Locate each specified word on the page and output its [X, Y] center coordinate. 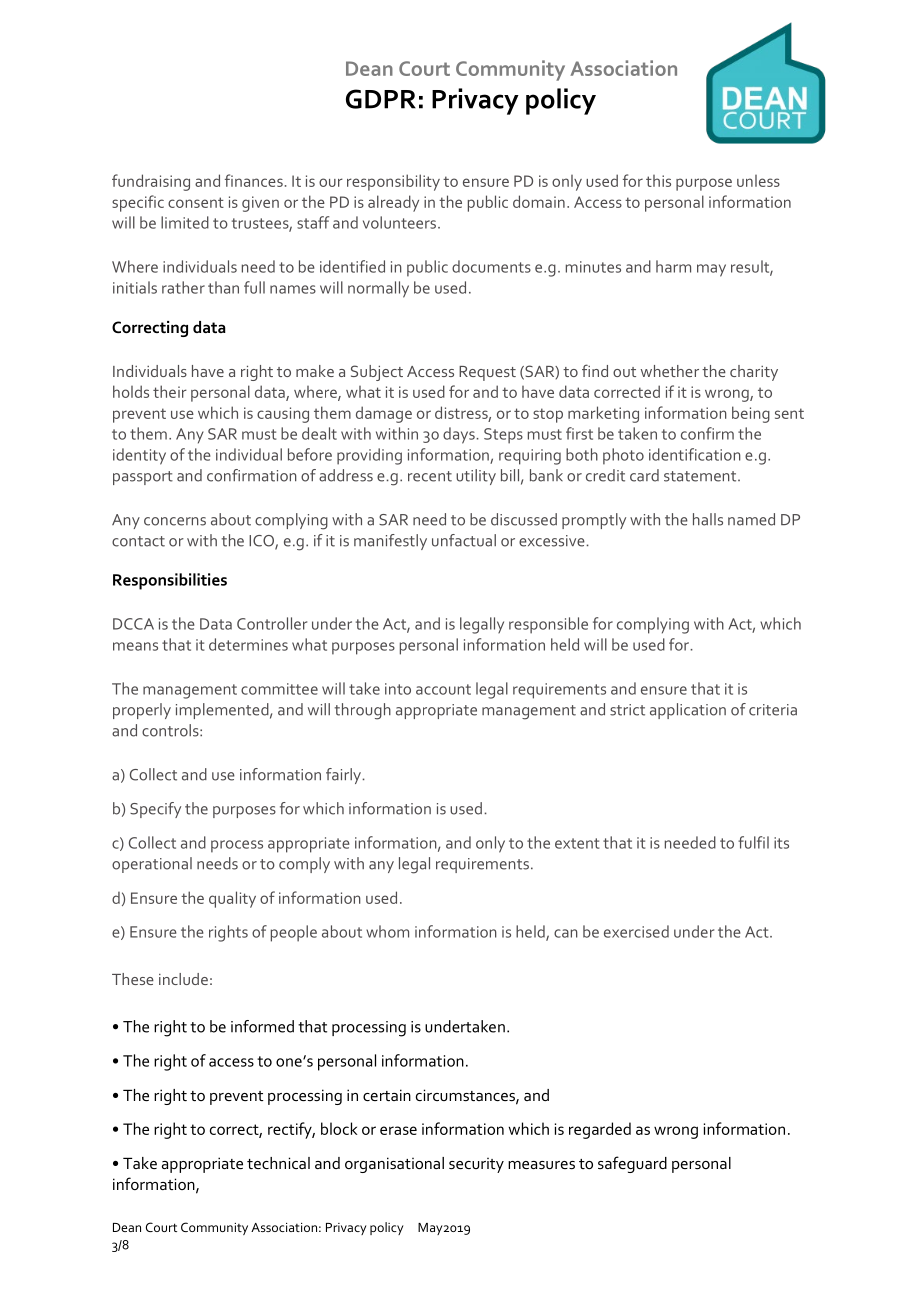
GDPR [381, 99]
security [476, 1165]
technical [278, 1163]
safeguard [632, 1164]
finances [254, 180]
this [658, 181]
